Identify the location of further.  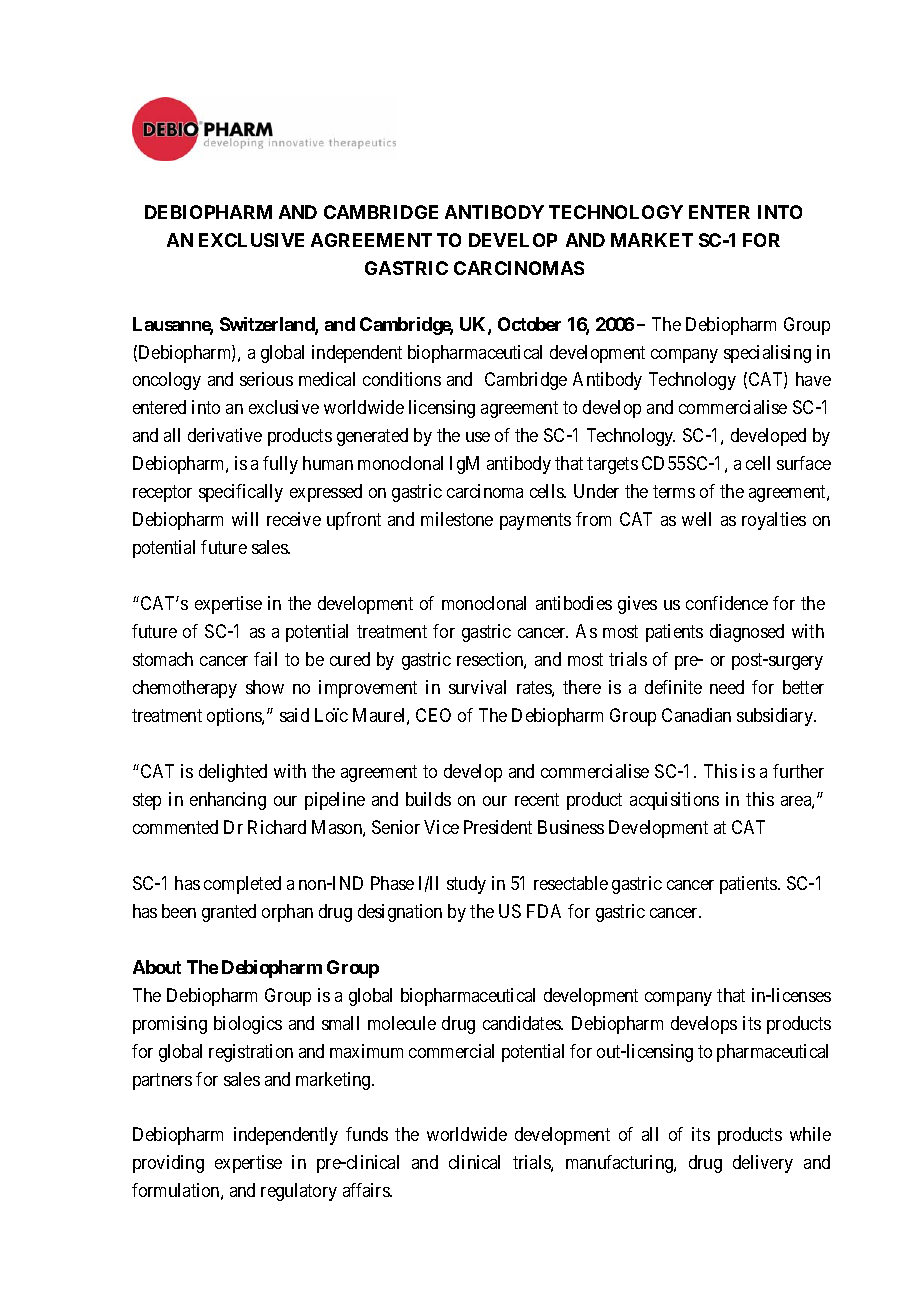
(798, 771).
